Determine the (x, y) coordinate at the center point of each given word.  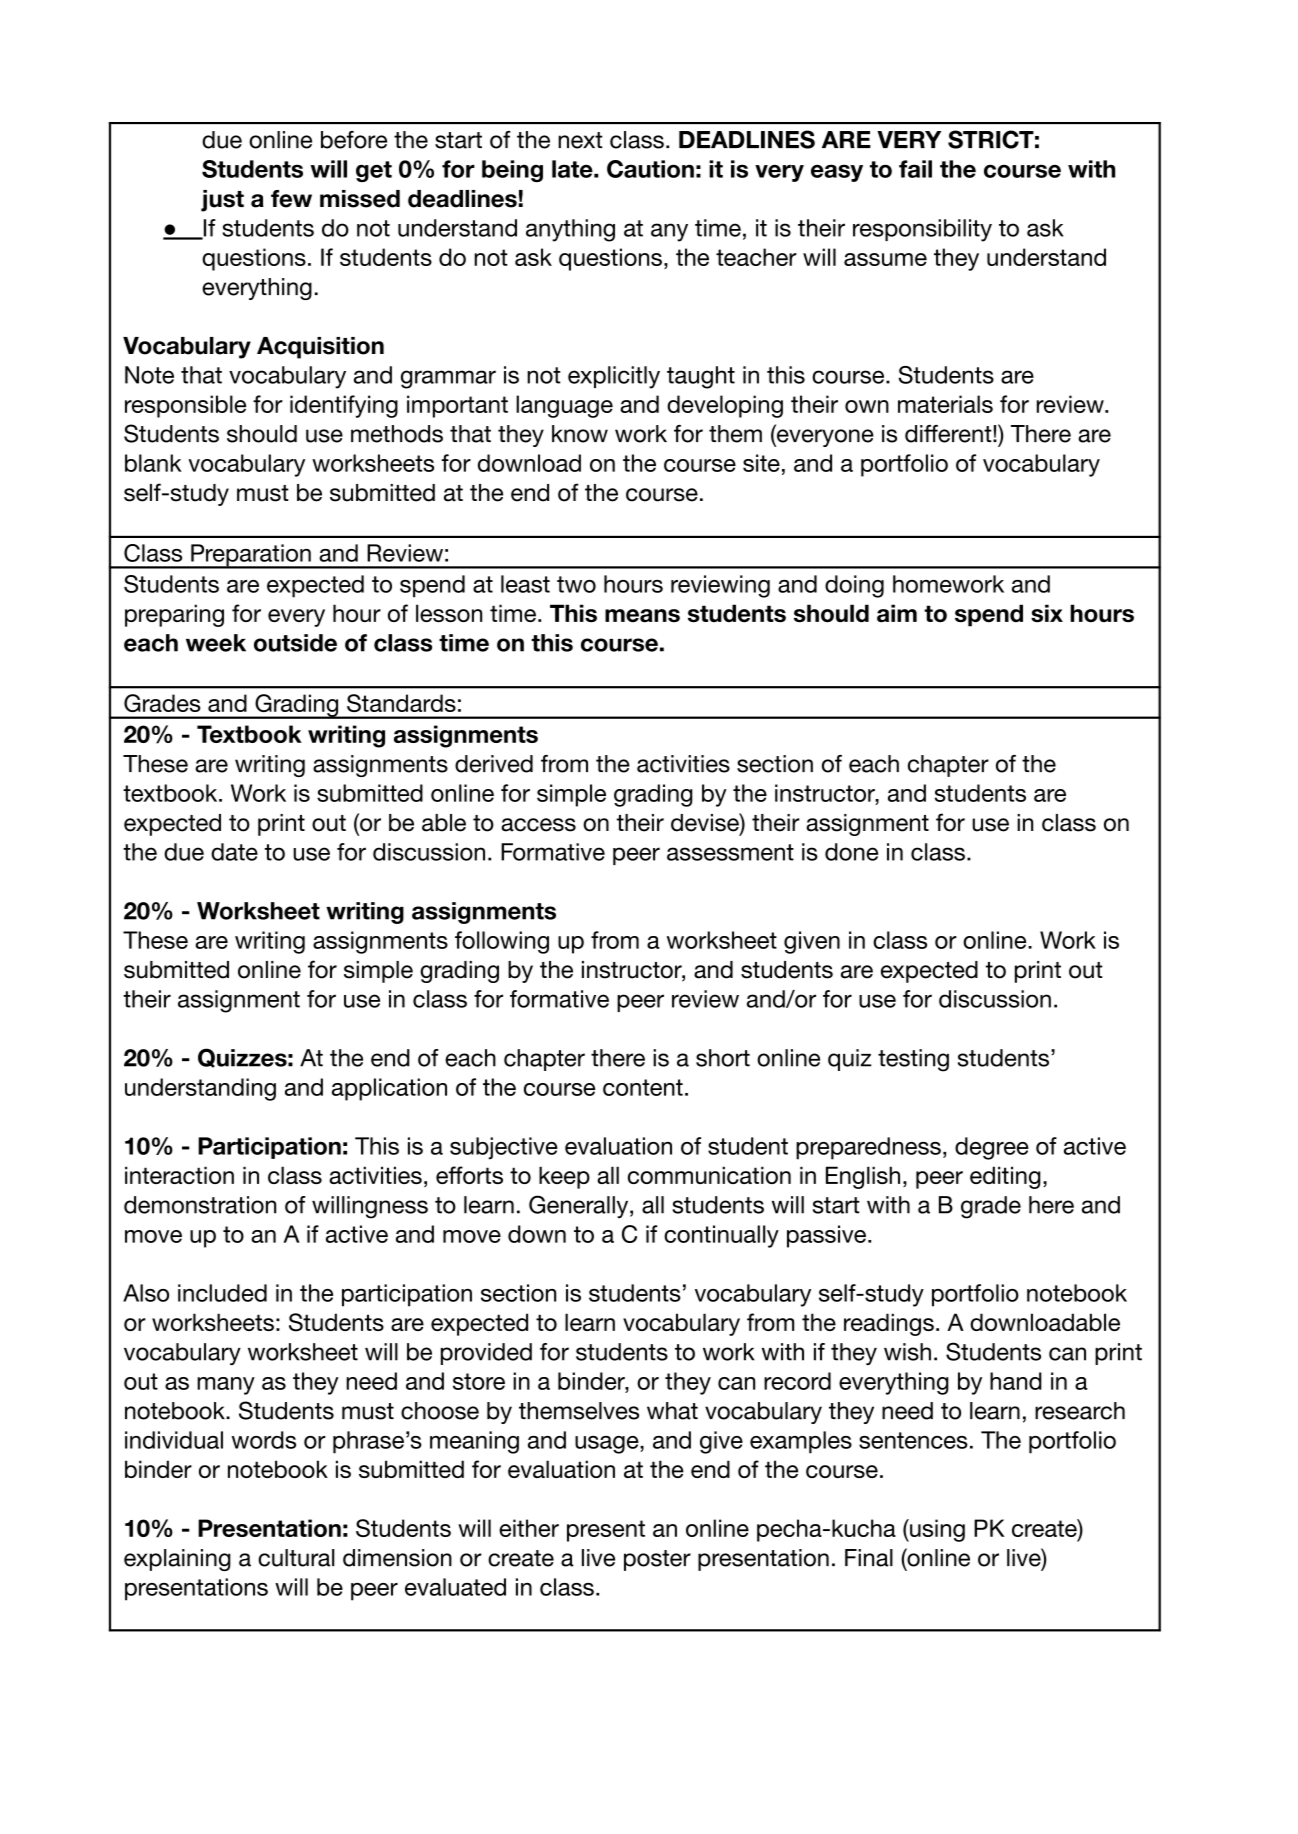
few (291, 199)
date (234, 852)
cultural (296, 1558)
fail (915, 169)
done (851, 852)
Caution (650, 169)
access (538, 825)
